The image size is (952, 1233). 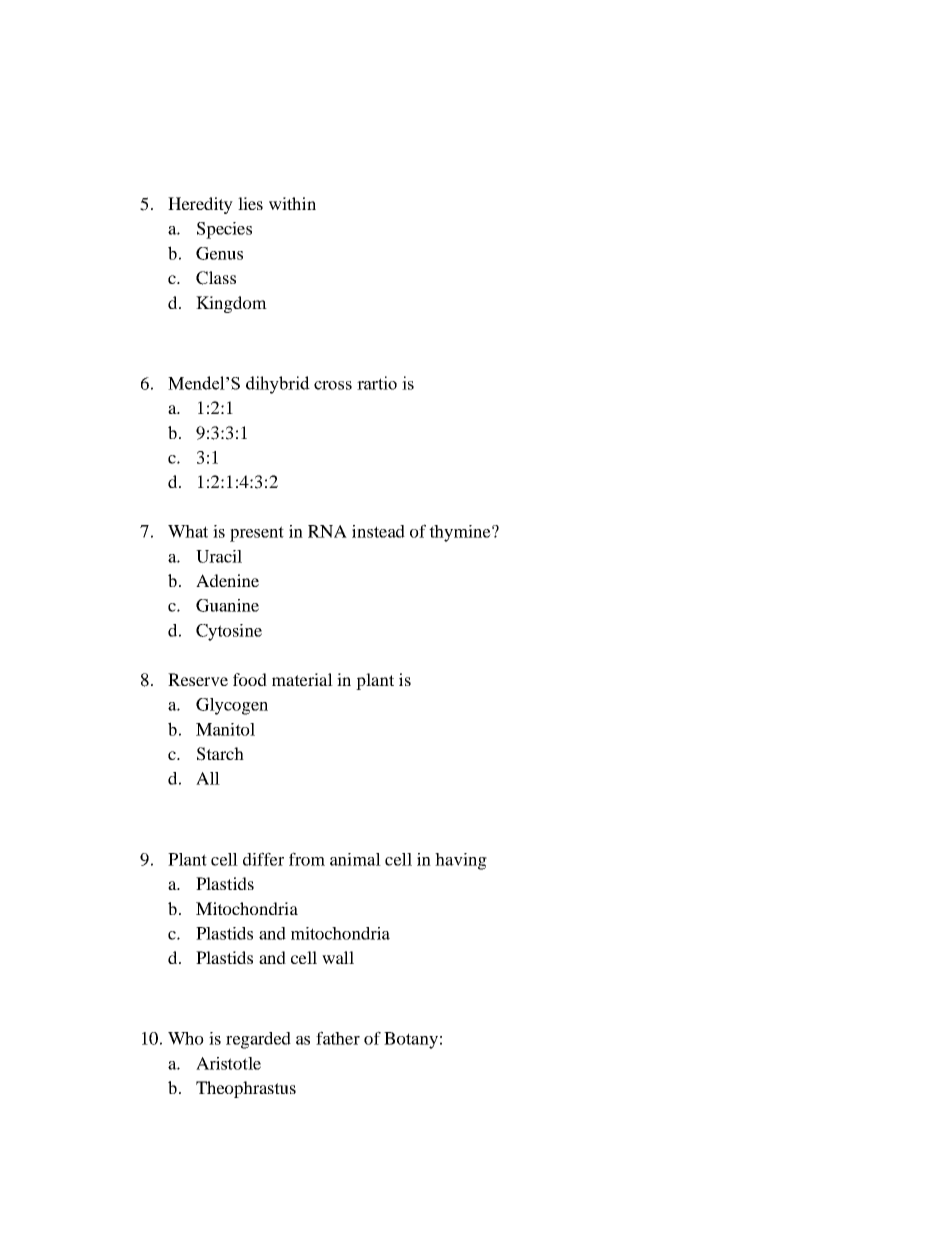 I want to click on within, so click(x=292, y=203).
